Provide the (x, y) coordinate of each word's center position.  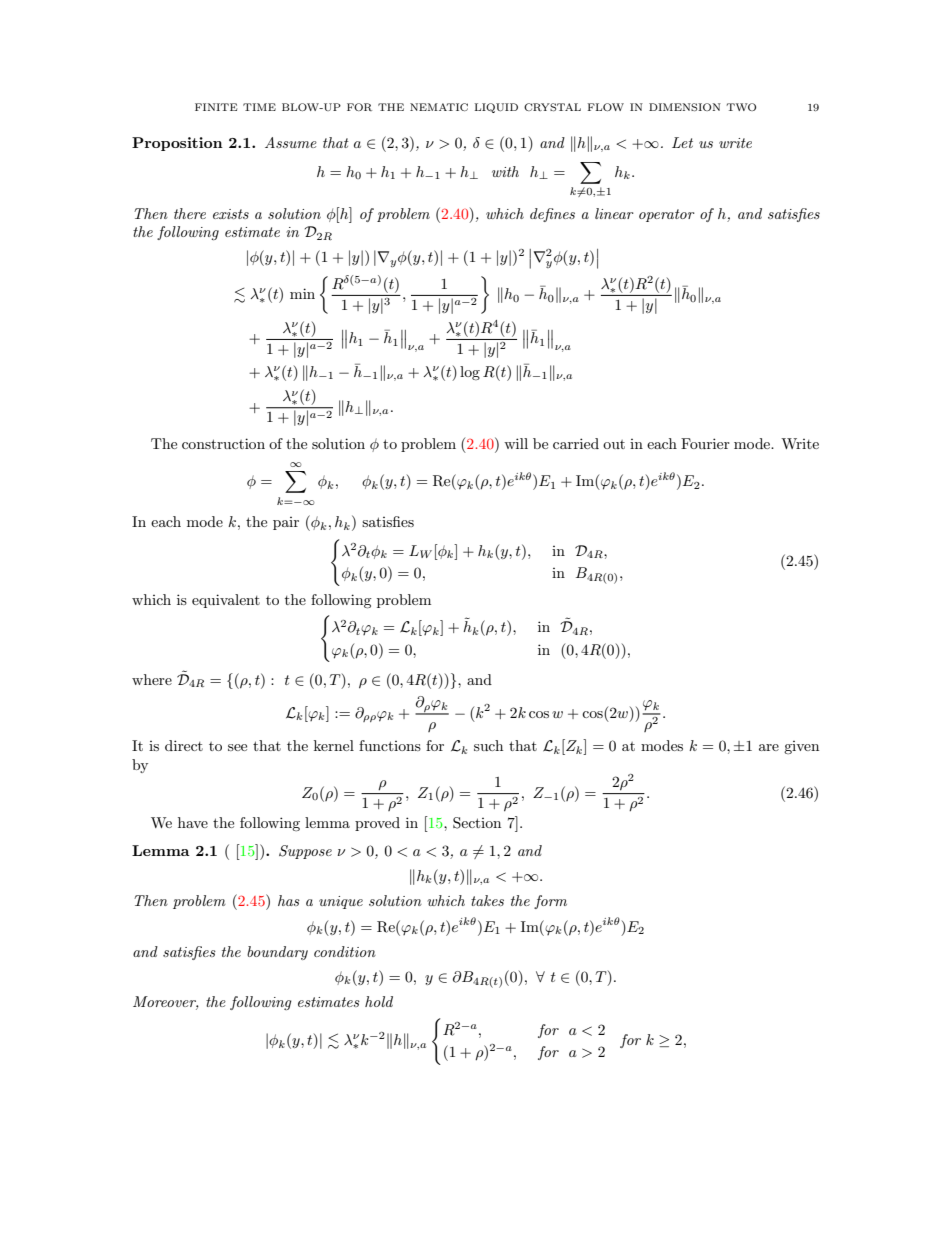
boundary (277, 953)
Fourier (705, 443)
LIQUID (496, 108)
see (237, 747)
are (769, 747)
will (516, 443)
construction (223, 443)
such (488, 745)
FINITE (216, 107)
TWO (741, 107)
